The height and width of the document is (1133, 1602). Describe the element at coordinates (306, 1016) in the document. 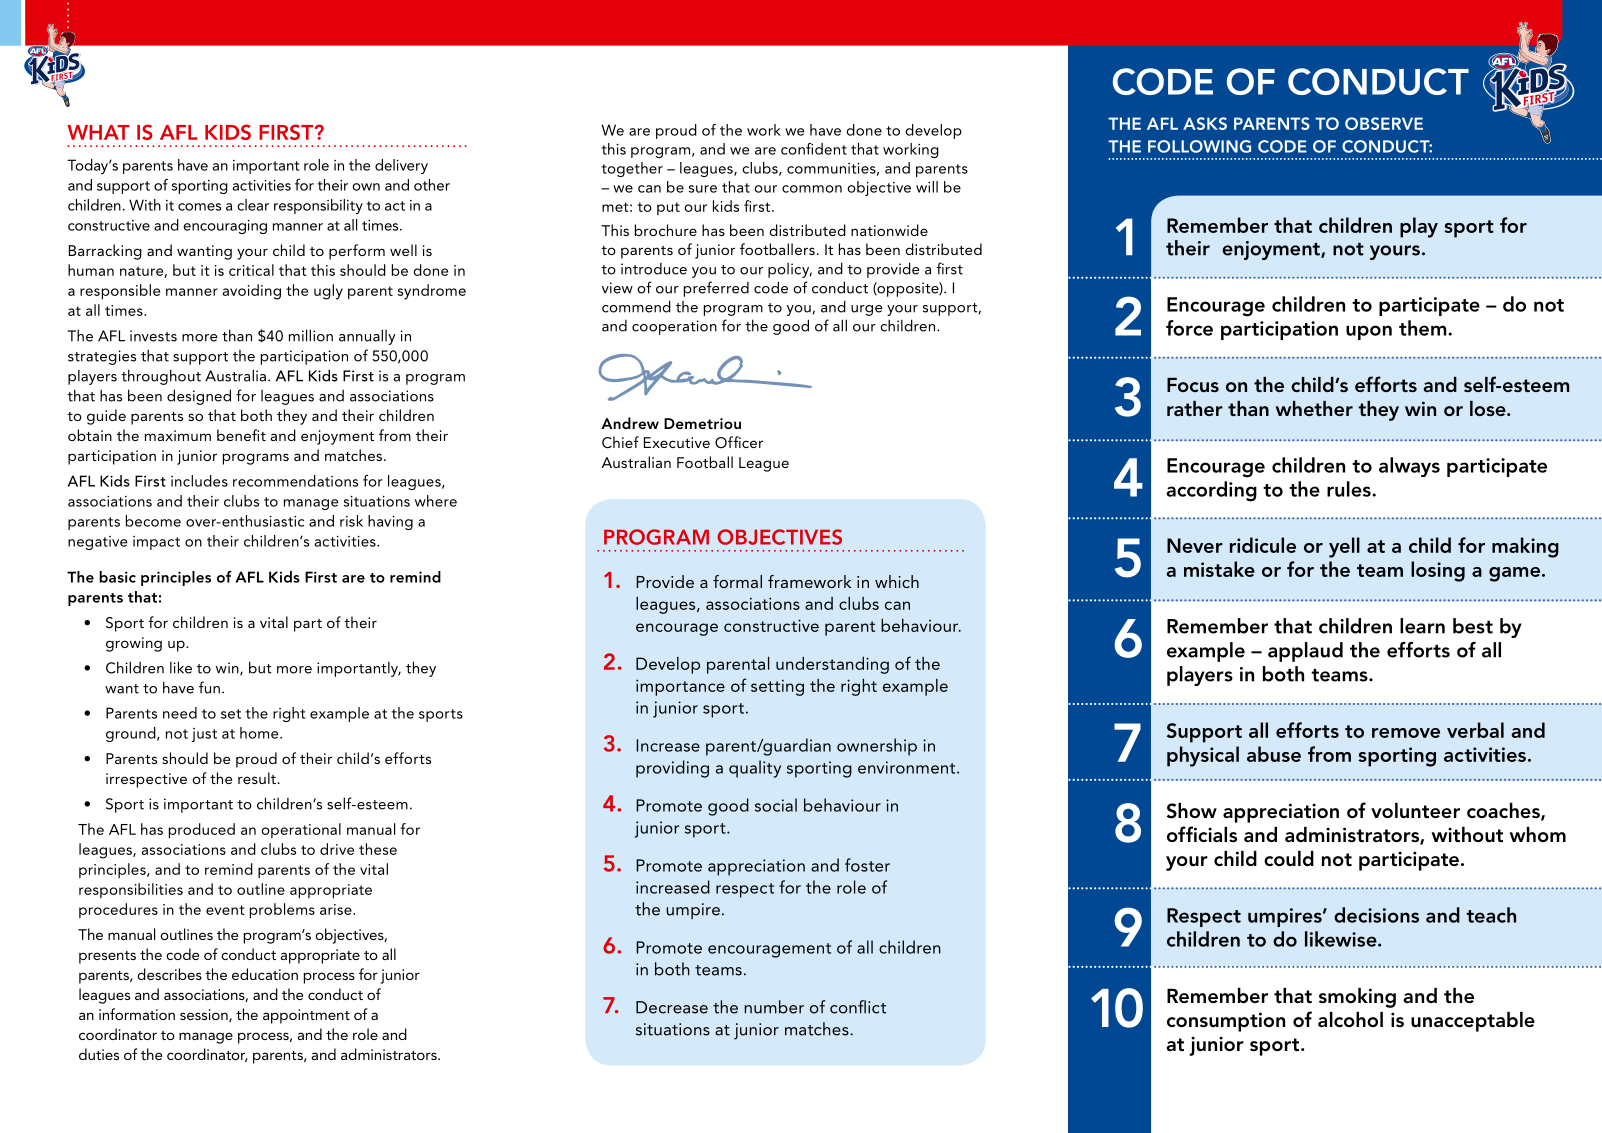

I see `appointment` at that location.
